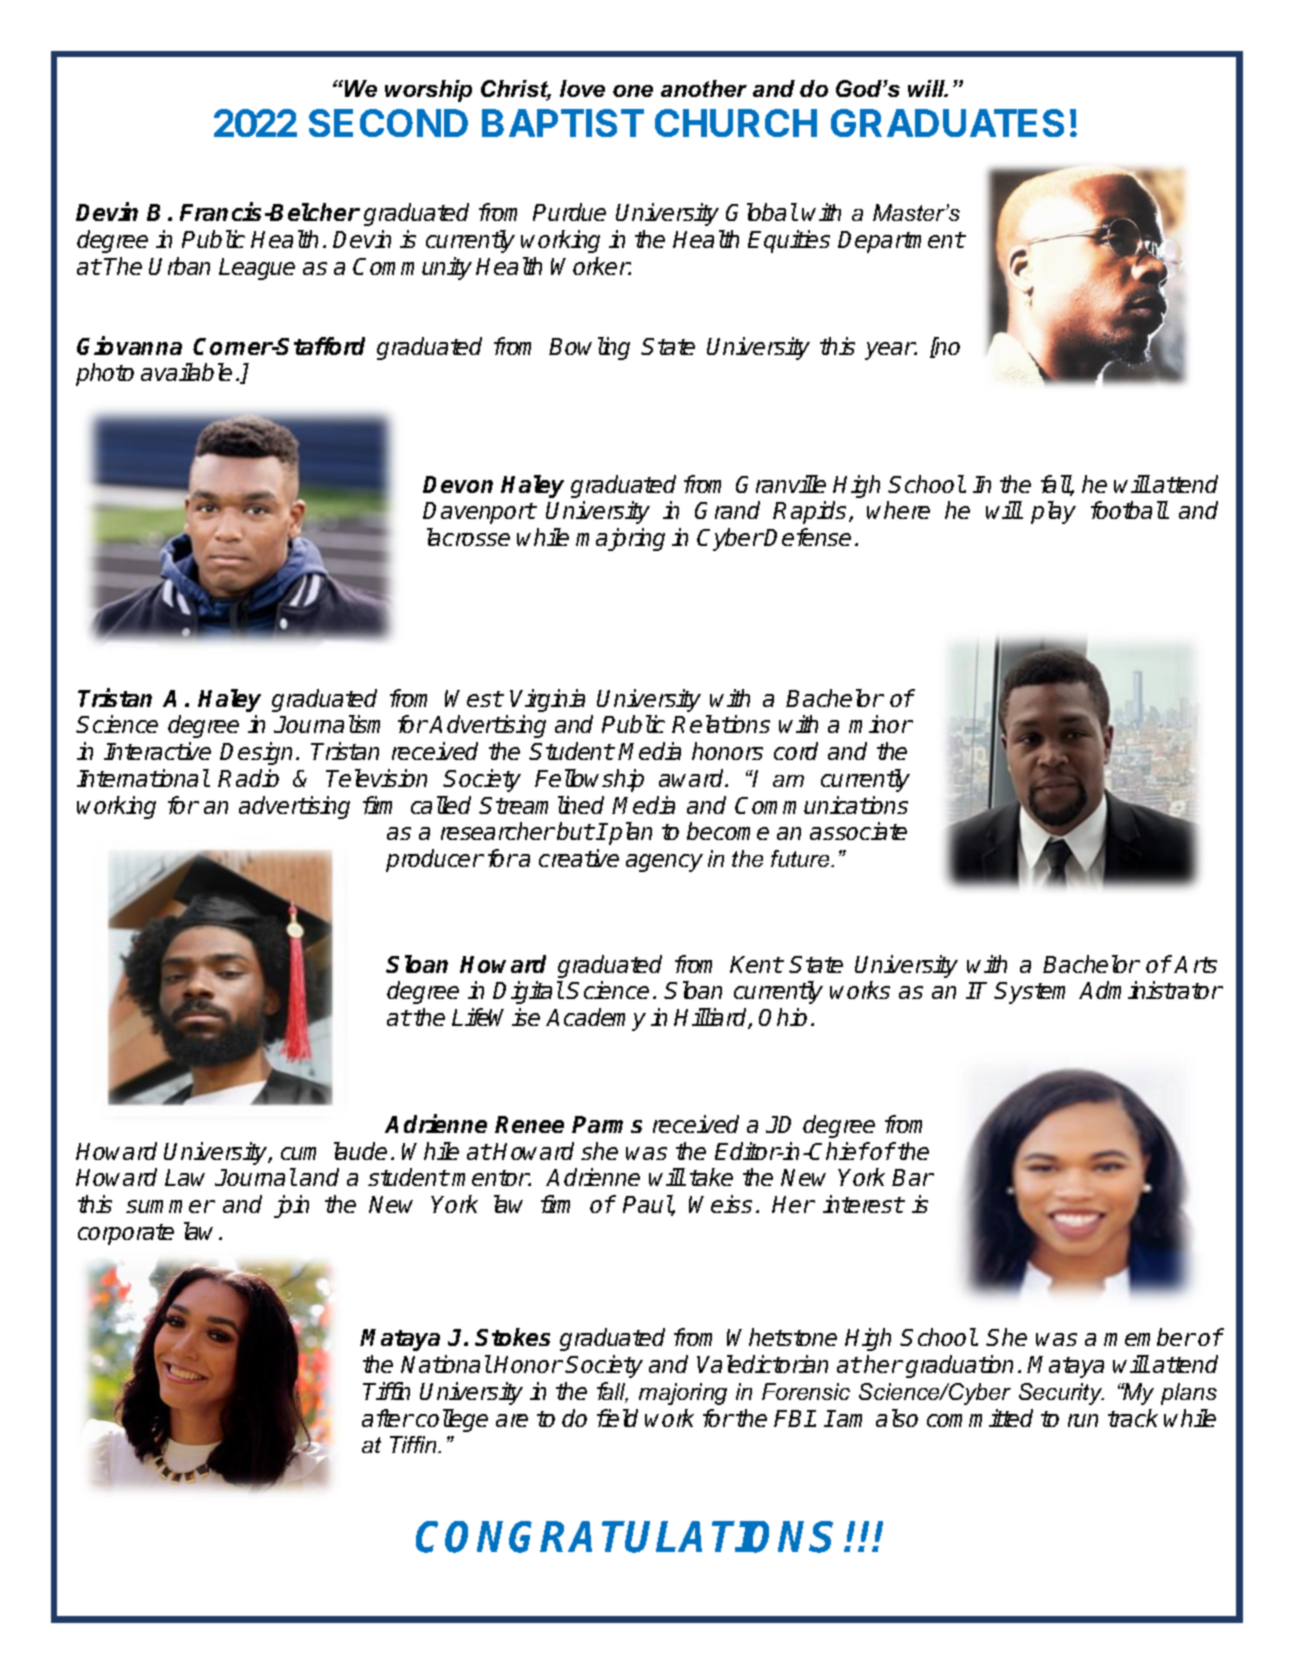 Image resolution: width=1293 pixels, height=1673 pixels. What do you see at coordinates (693, 778) in the screenshot?
I see `award` at bounding box center [693, 778].
